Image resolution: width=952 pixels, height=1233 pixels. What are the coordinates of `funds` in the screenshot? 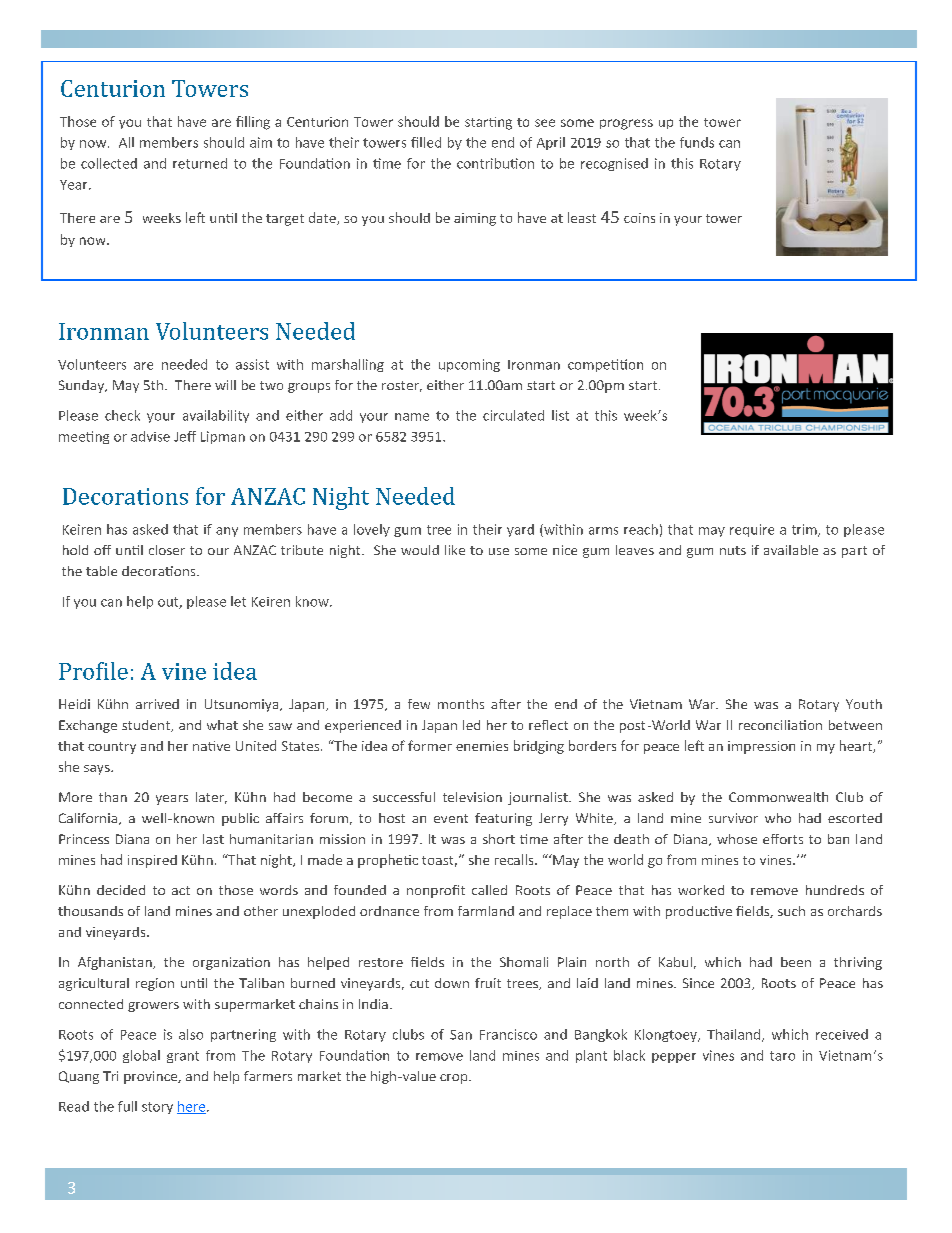 It's located at (697, 142).
